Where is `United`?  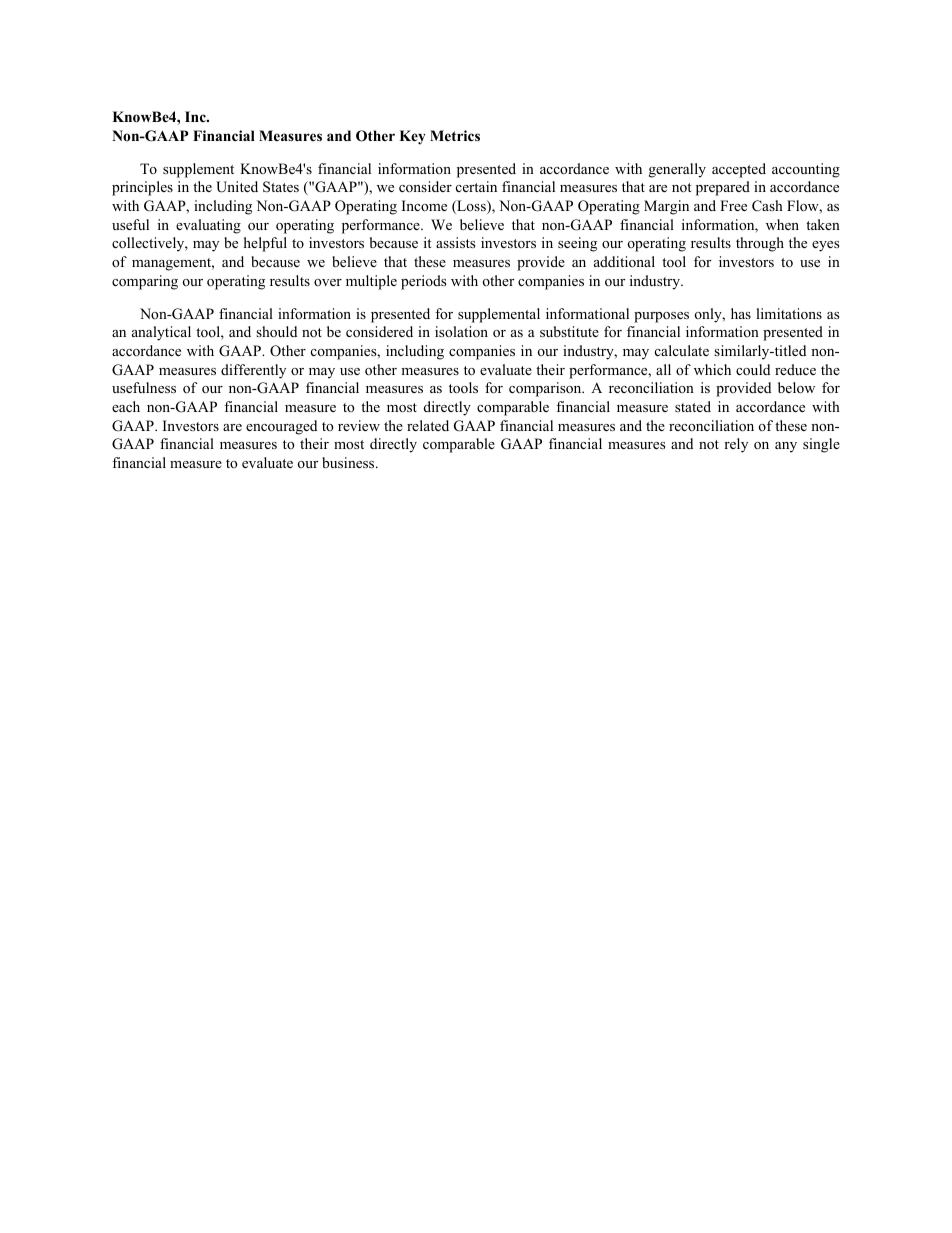 United is located at coordinates (237, 187).
